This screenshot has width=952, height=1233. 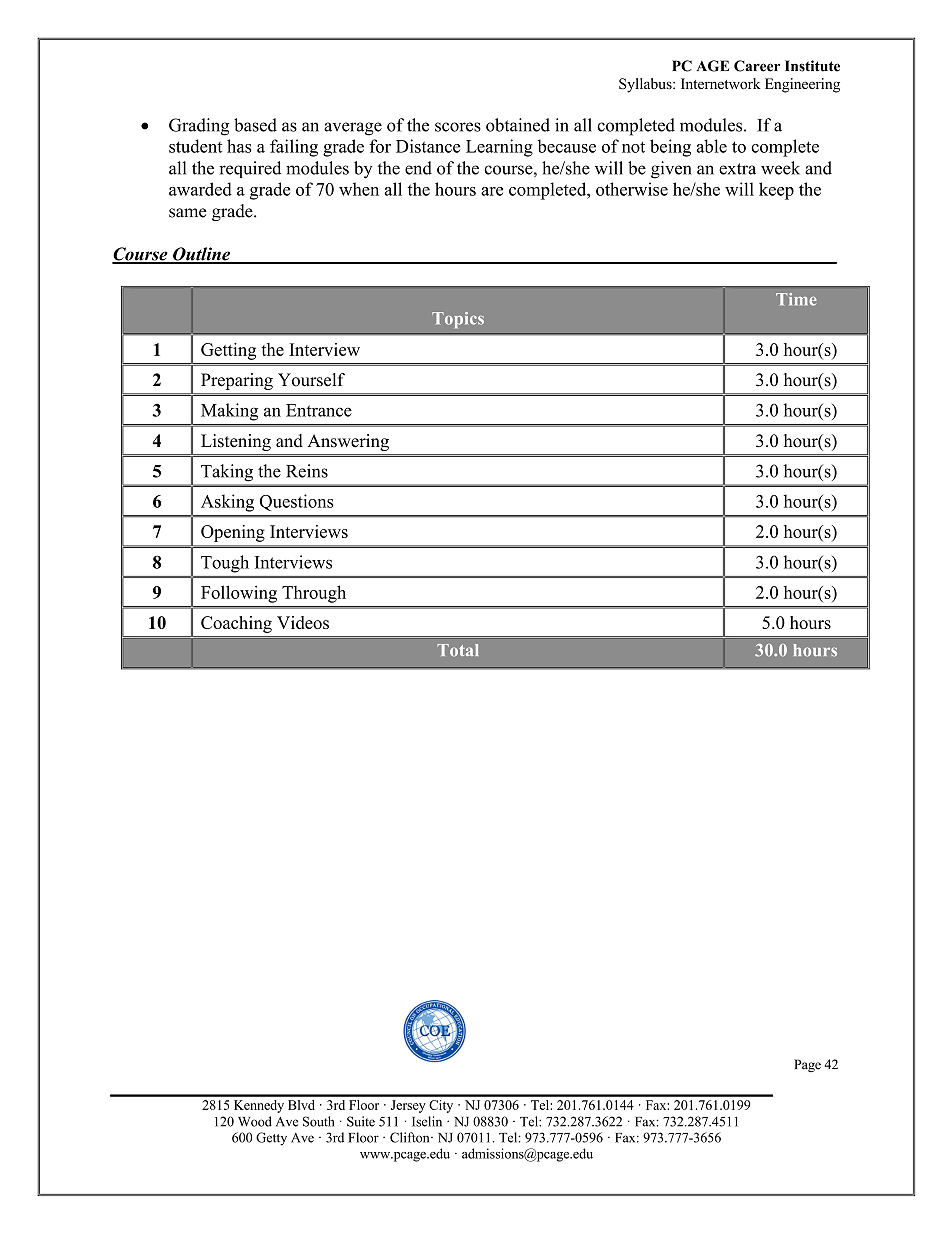 What do you see at coordinates (239, 594) in the screenshot?
I see `Following` at bounding box center [239, 594].
